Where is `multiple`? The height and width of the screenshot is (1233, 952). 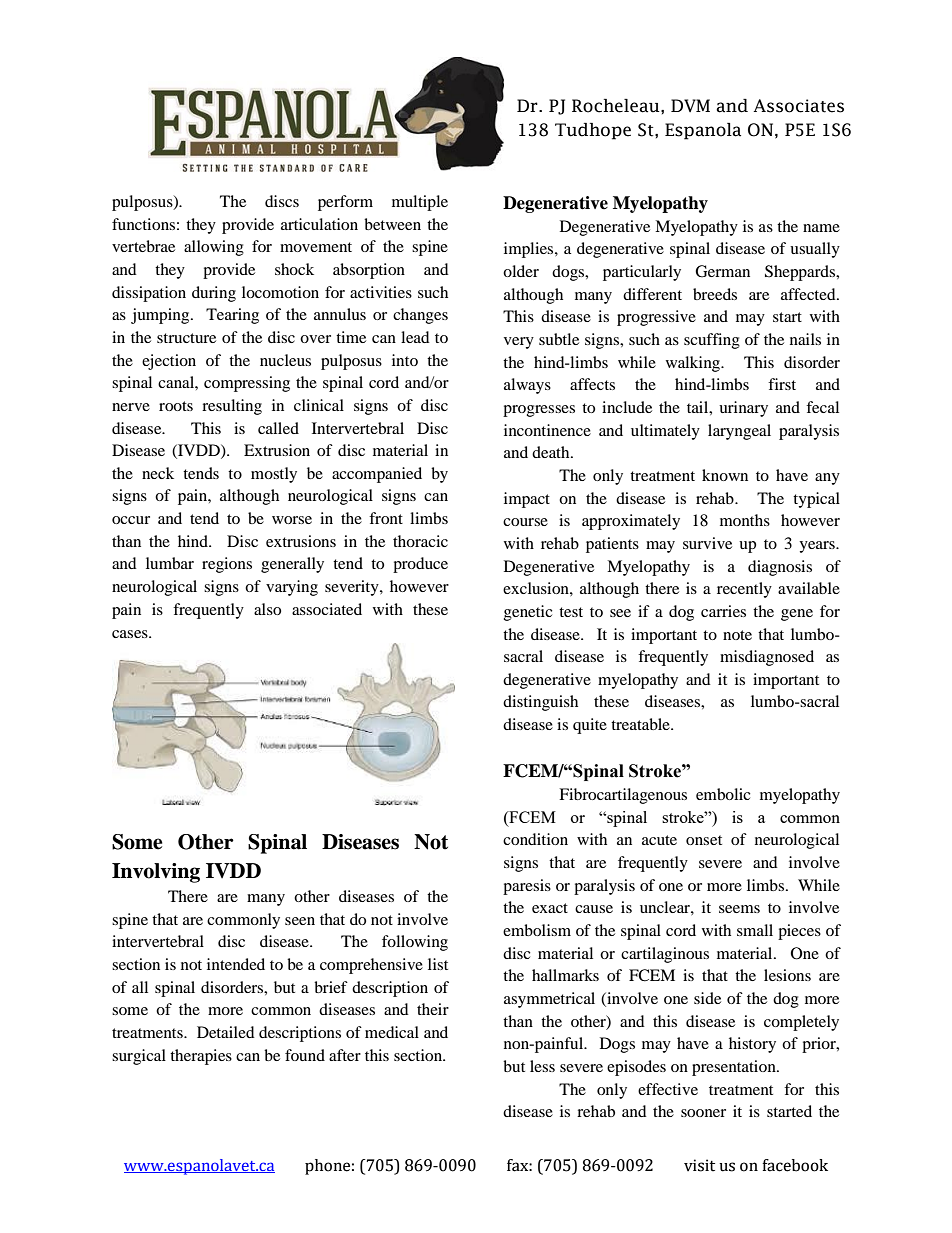 multiple is located at coordinates (420, 203).
